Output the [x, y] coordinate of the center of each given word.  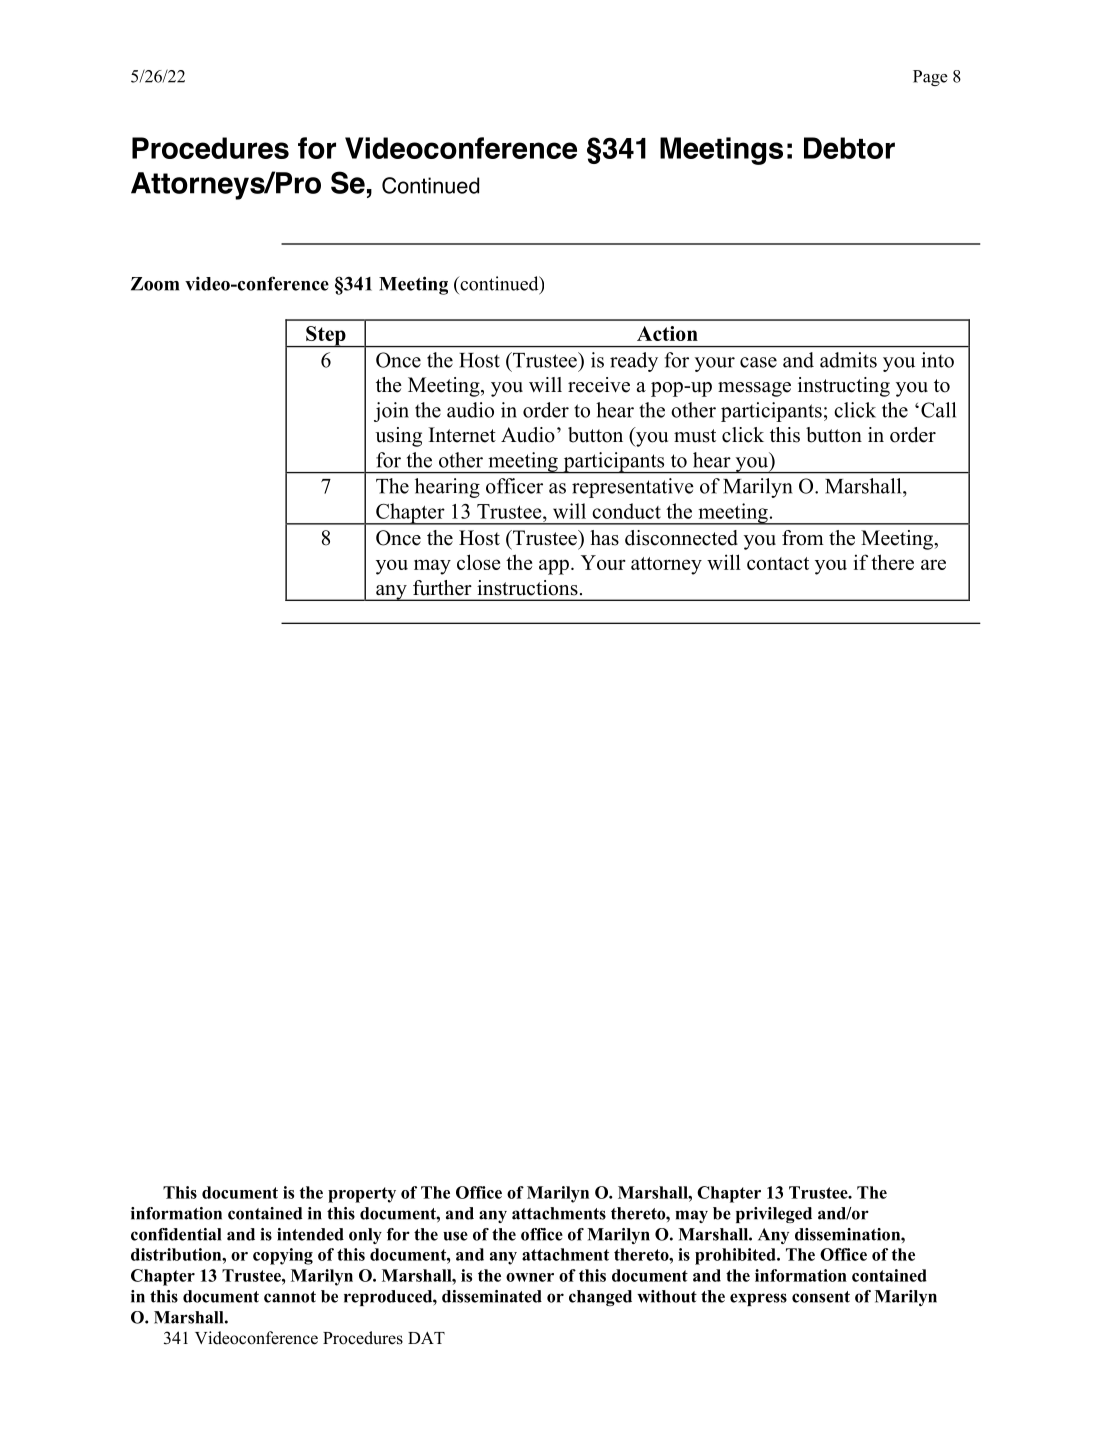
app [554, 567]
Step [326, 337]
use [455, 1236]
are [933, 564]
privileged [774, 1215]
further [442, 588]
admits [848, 360]
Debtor [849, 148]
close [478, 562]
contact [778, 563]
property [362, 1195]
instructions [527, 588]
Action [667, 333]
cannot [290, 1297]
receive [599, 385]
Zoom [155, 284]
